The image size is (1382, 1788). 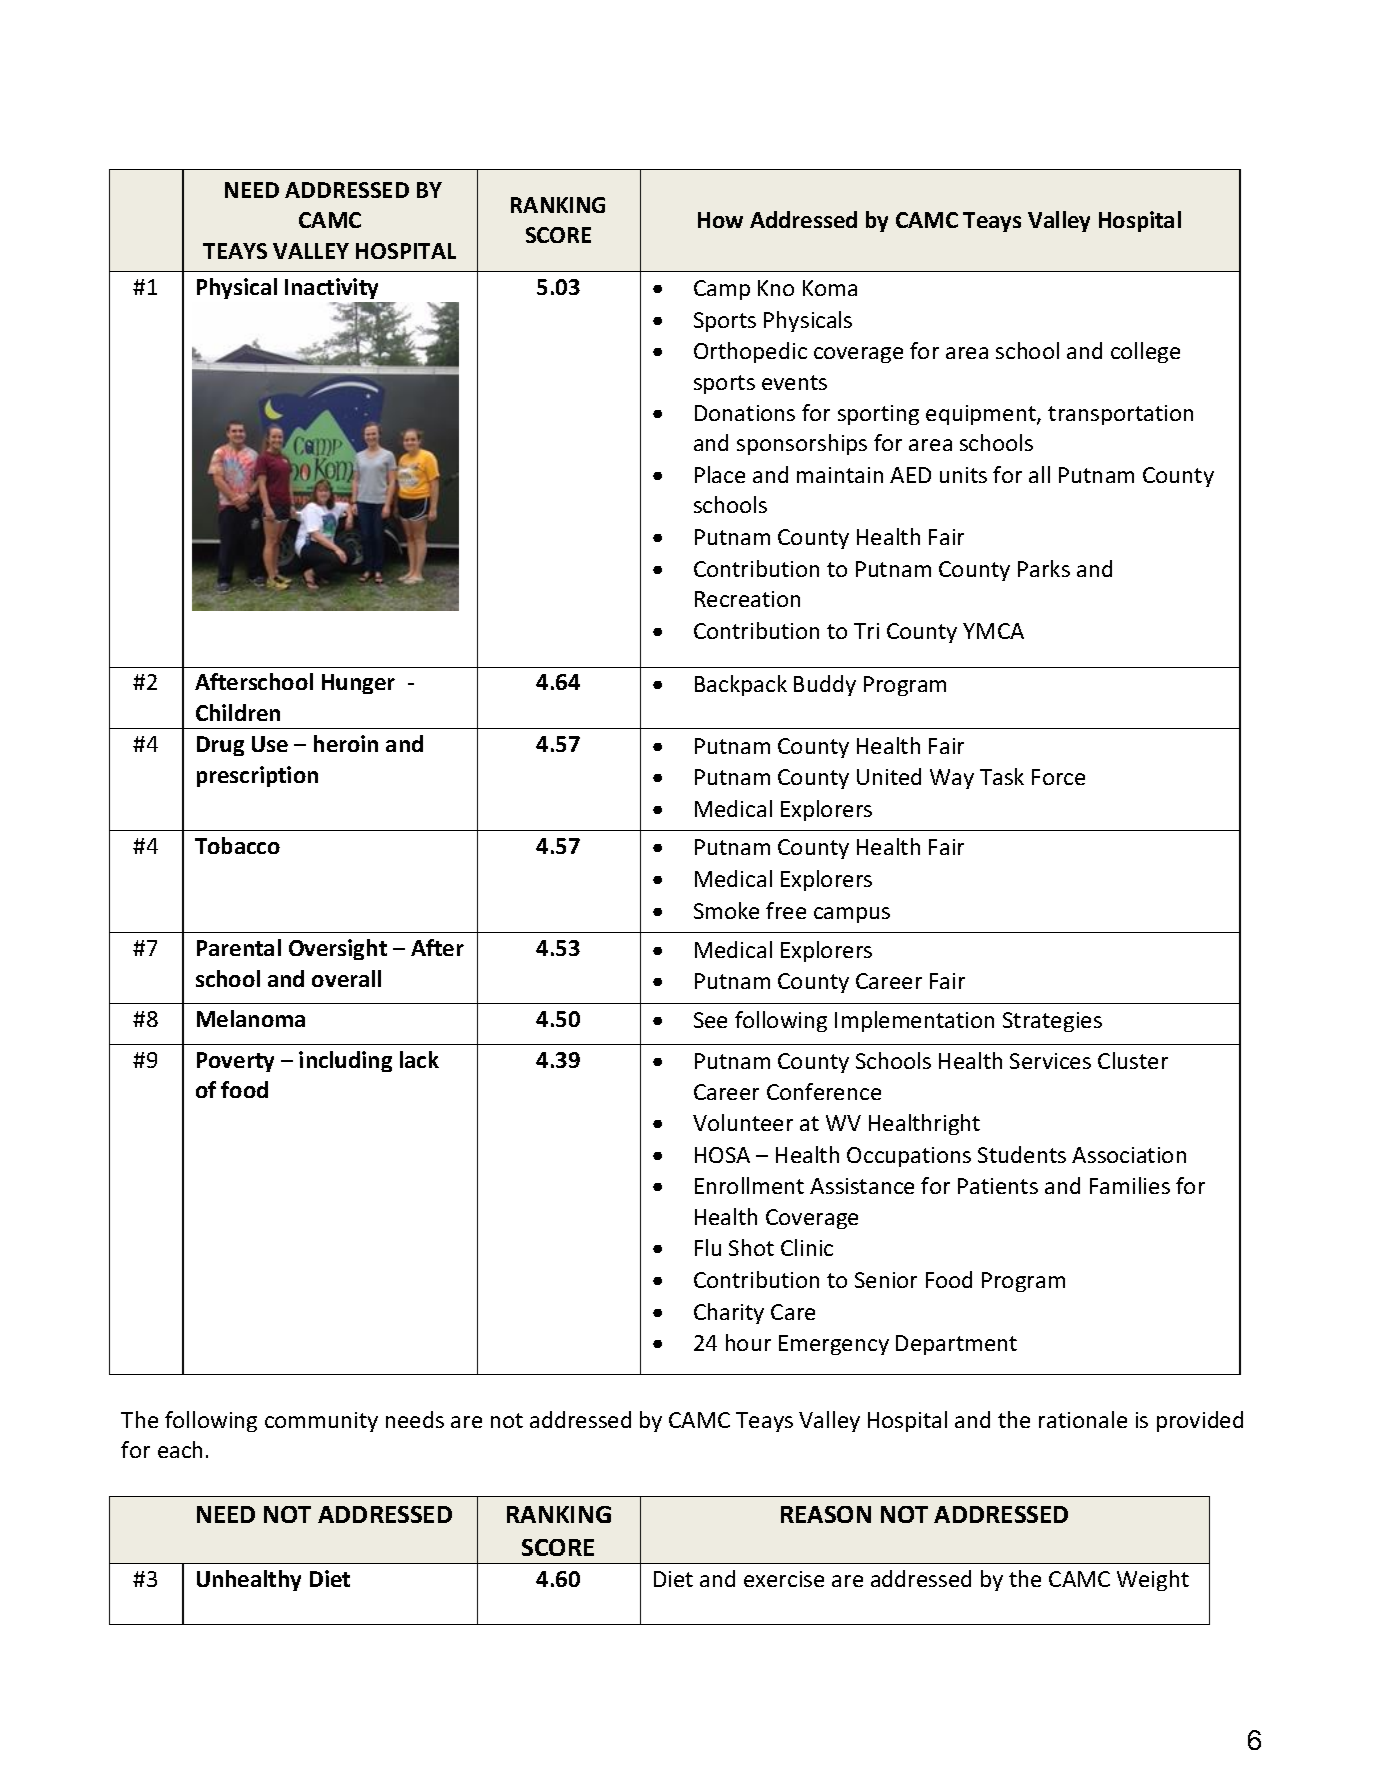 I want to click on Association, so click(x=1129, y=1155).
